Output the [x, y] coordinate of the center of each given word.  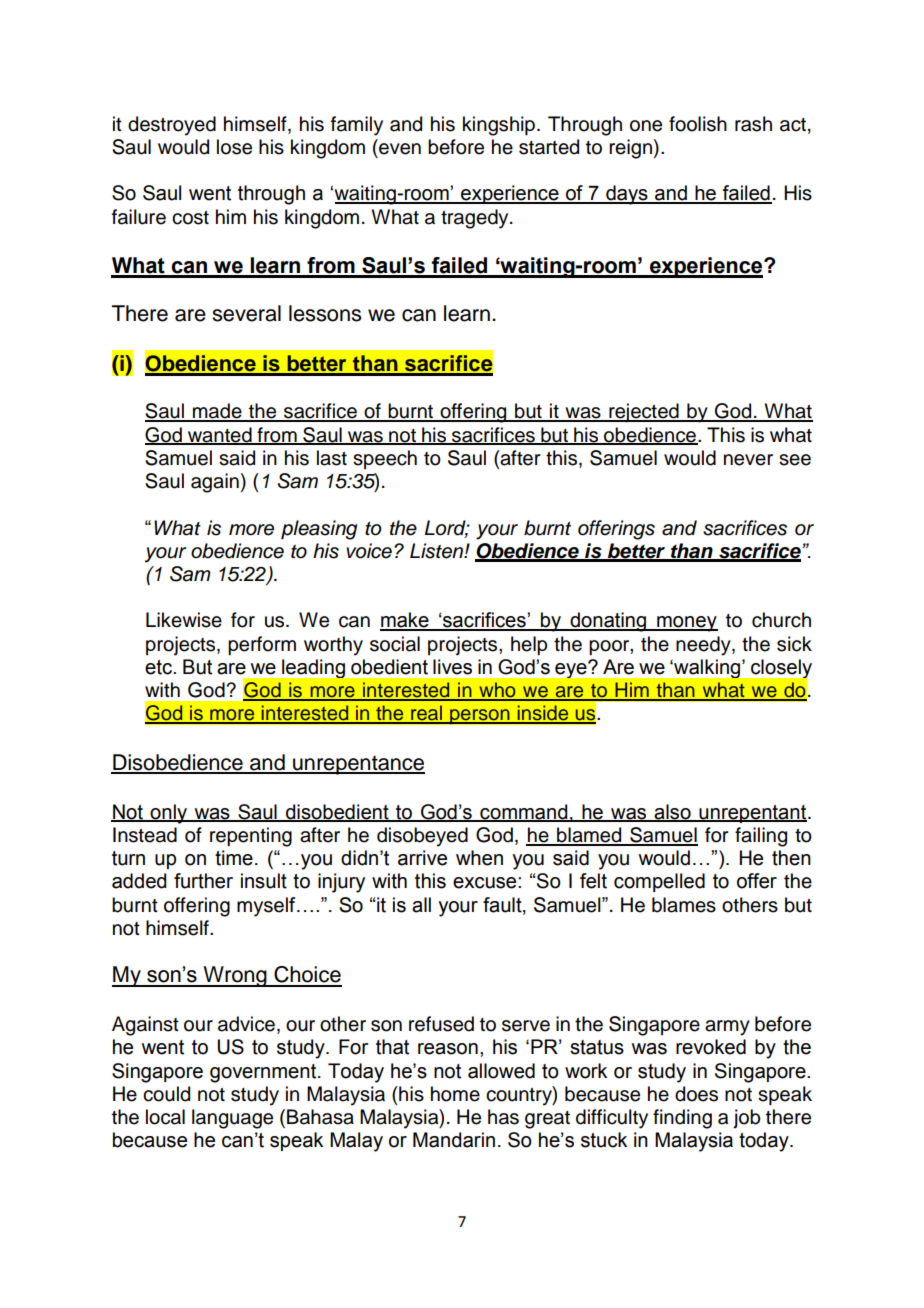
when [479, 858]
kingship [500, 126]
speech [385, 459]
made [217, 412]
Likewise [184, 620]
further [203, 881]
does [696, 1094]
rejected [644, 413]
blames [684, 905]
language [232, 1119]
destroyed [172, 126]
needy [704, 646]
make [405, 621]
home [455, 1094]
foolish [698, 124]
